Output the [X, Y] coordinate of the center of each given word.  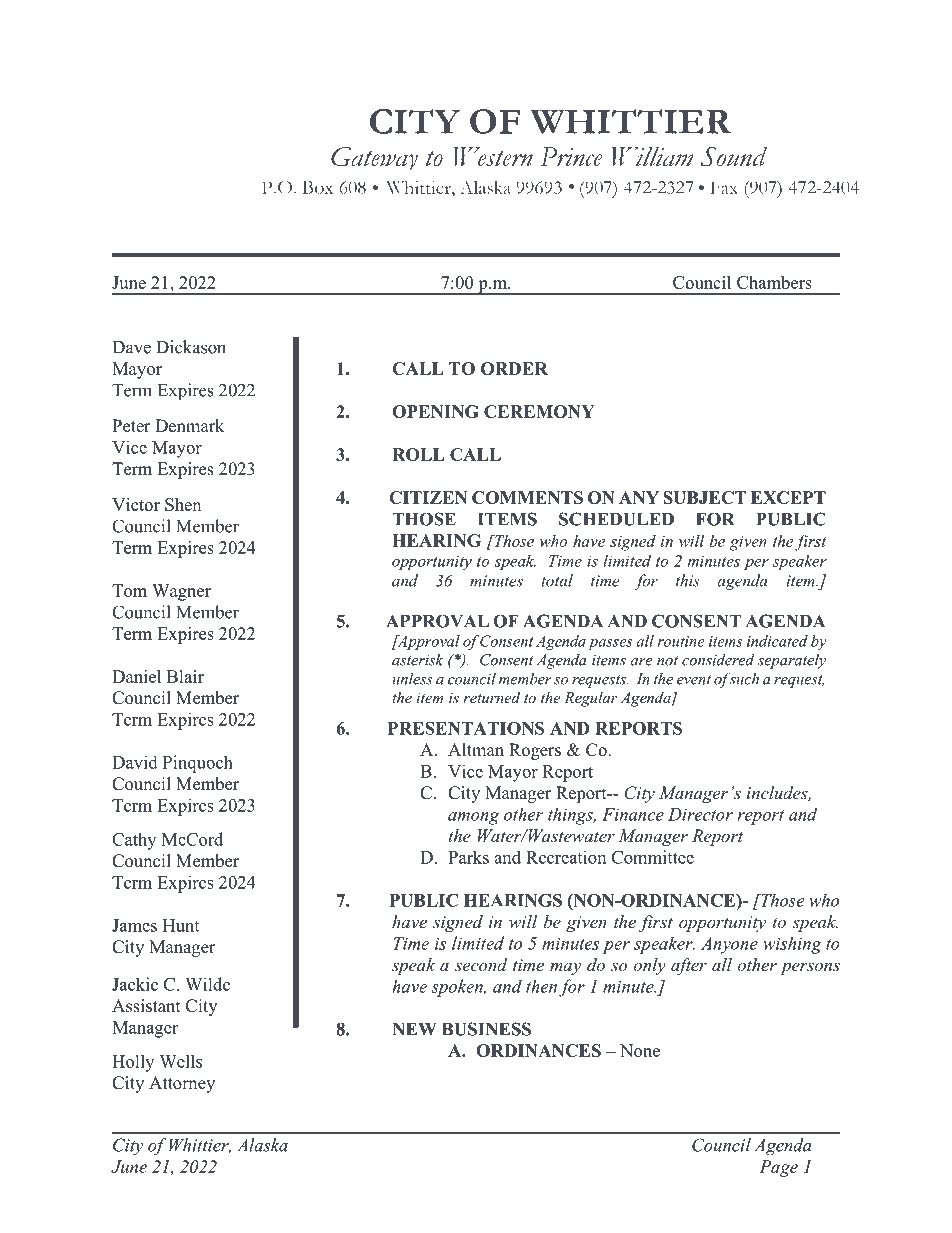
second [481, 964]
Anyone [729, 945]
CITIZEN [428, 497]
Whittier [200, 1146]
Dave [132, 347]
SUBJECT [704, 497]
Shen [183, 504]
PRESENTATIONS [466, 728]
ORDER [514, 368]
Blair [185, 676]
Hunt [181, 925]
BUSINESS [486, 1029]
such [743, 679]
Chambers [774, 282]
